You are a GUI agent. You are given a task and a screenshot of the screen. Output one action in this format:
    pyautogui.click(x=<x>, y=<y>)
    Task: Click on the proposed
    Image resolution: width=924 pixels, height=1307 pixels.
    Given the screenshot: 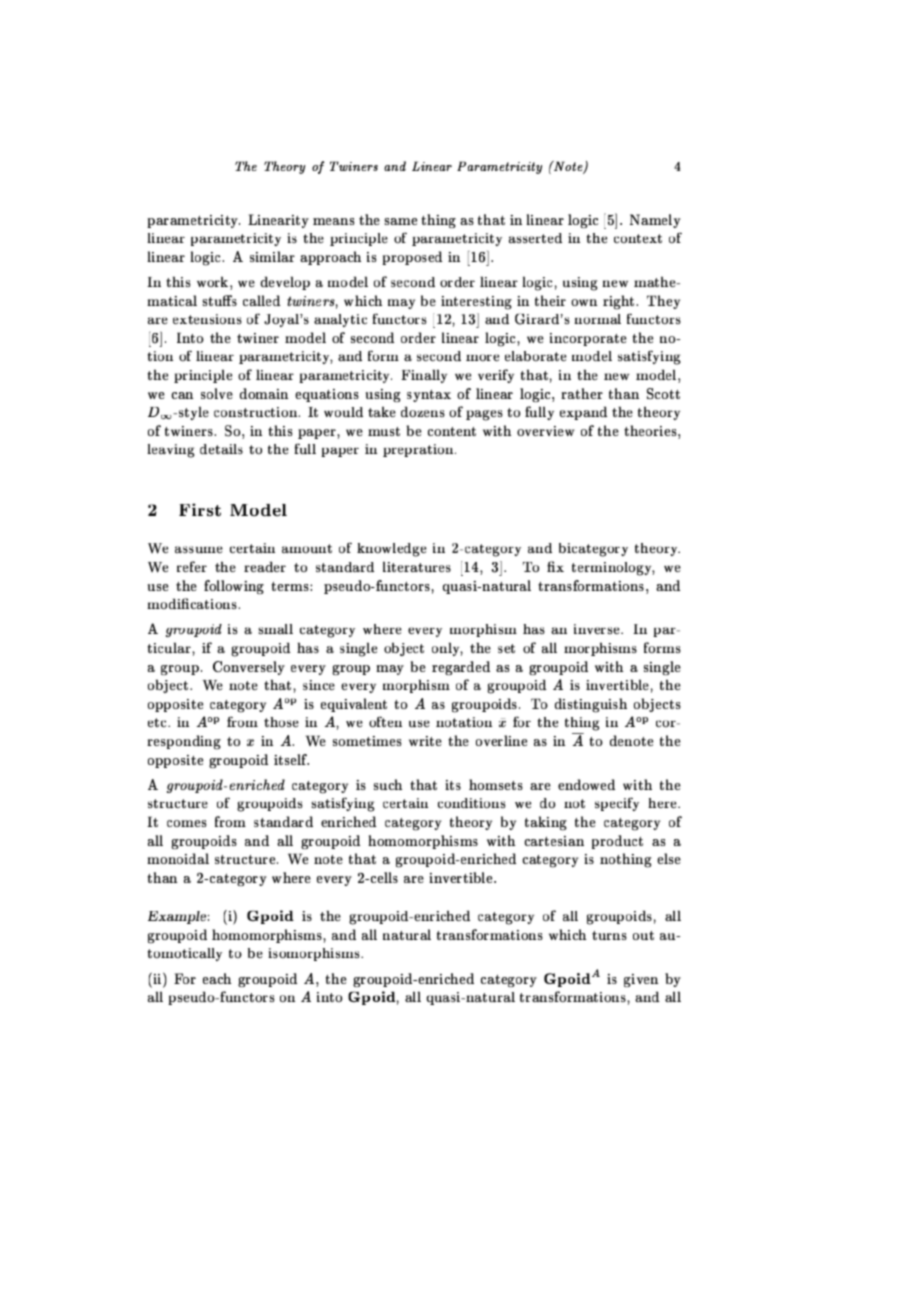 What is the action you would take?
    pyautogui.click(x=412, y=258)
